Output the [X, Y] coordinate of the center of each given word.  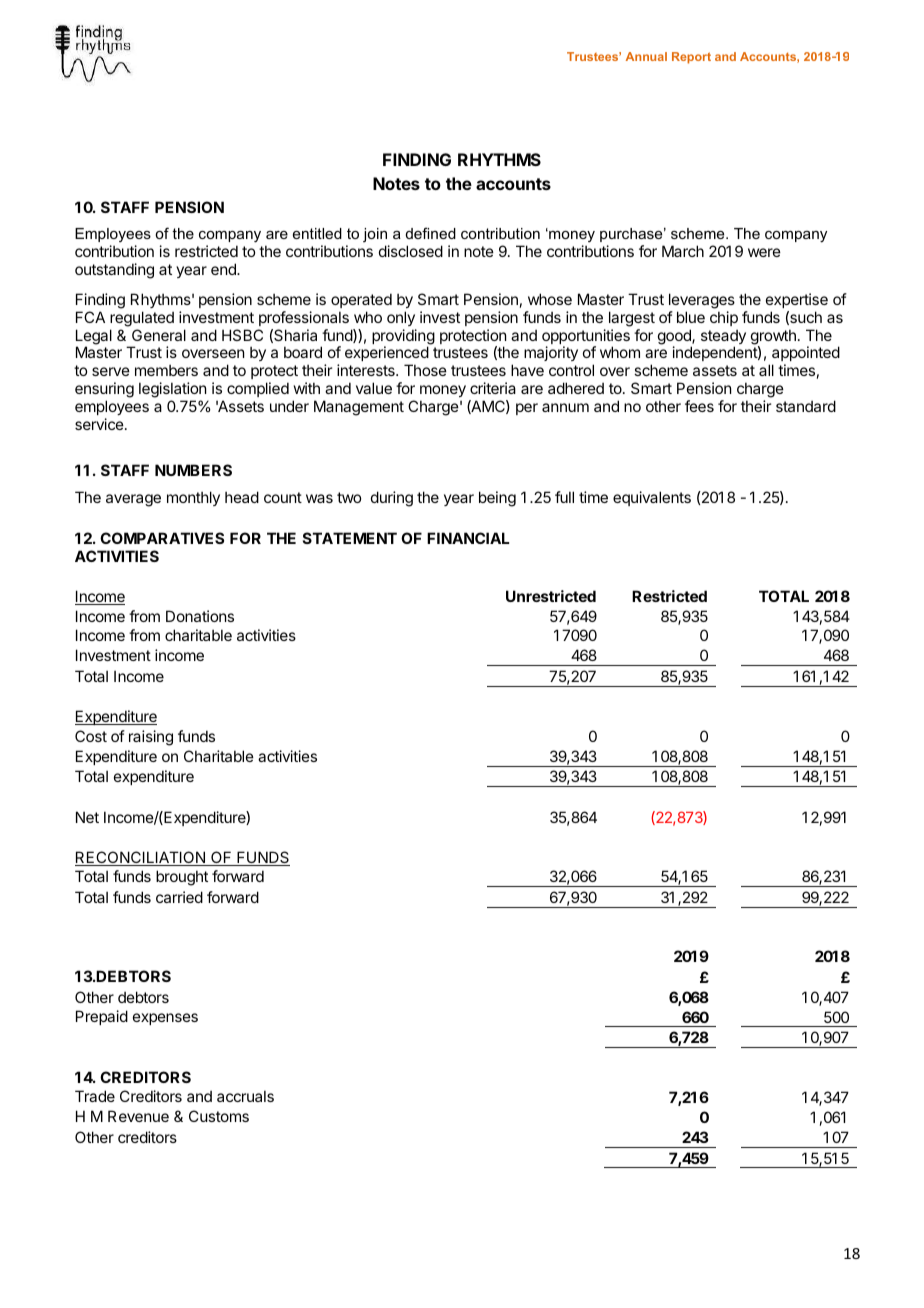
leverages [702, 301]
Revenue [138, 1116]
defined [431, 233]
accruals [245, 1096]
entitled [317, 233]
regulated [142, 319]
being [497, 499]
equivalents [652, 498]
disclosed [411, 251]
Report [691, 58]
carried [179, 897]
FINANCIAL [468, 538]
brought [182, 878]
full [564, 497]
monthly [193, 498]
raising [151, 738]
